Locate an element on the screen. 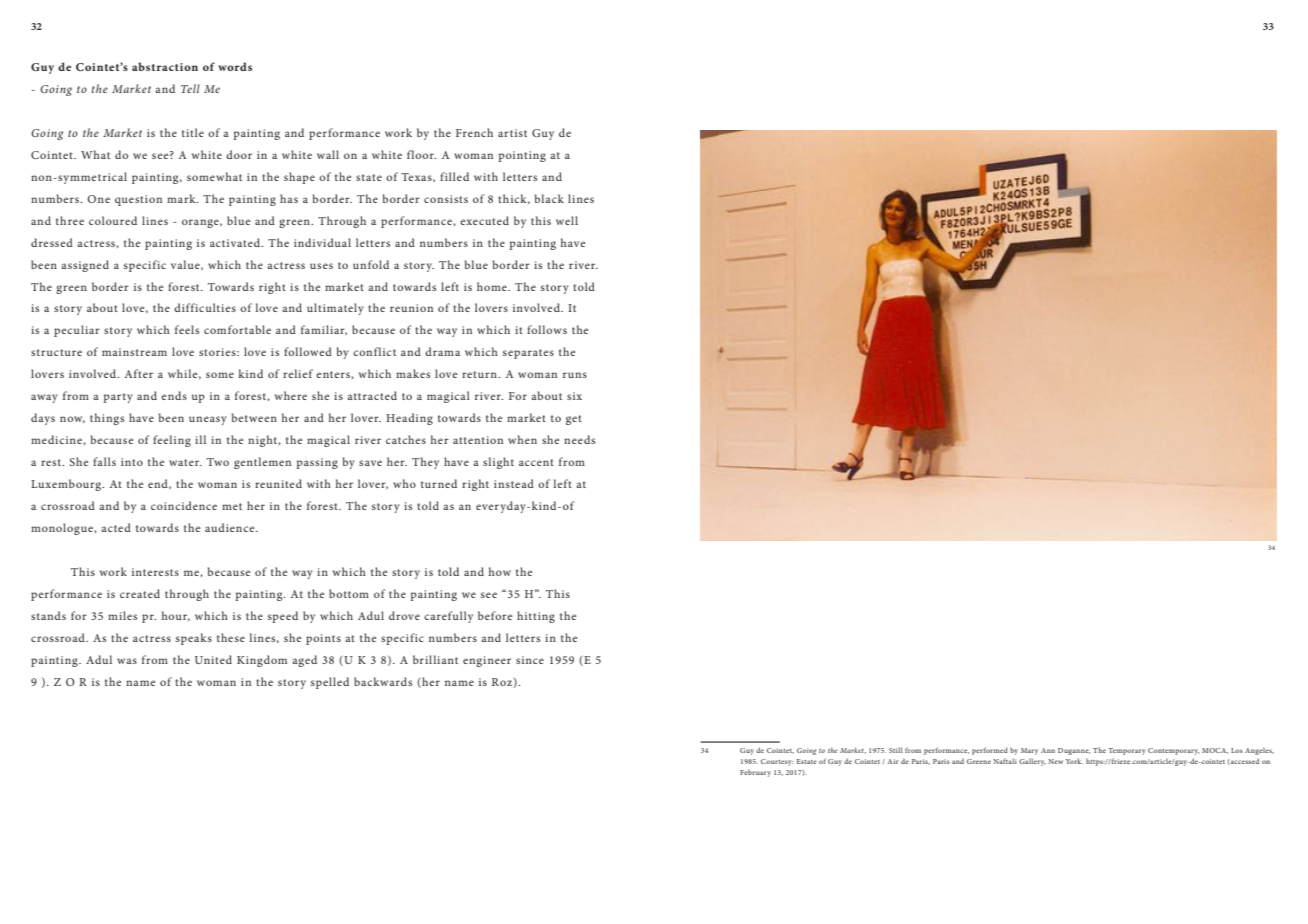  ends is located at coordinates (174, 395).
